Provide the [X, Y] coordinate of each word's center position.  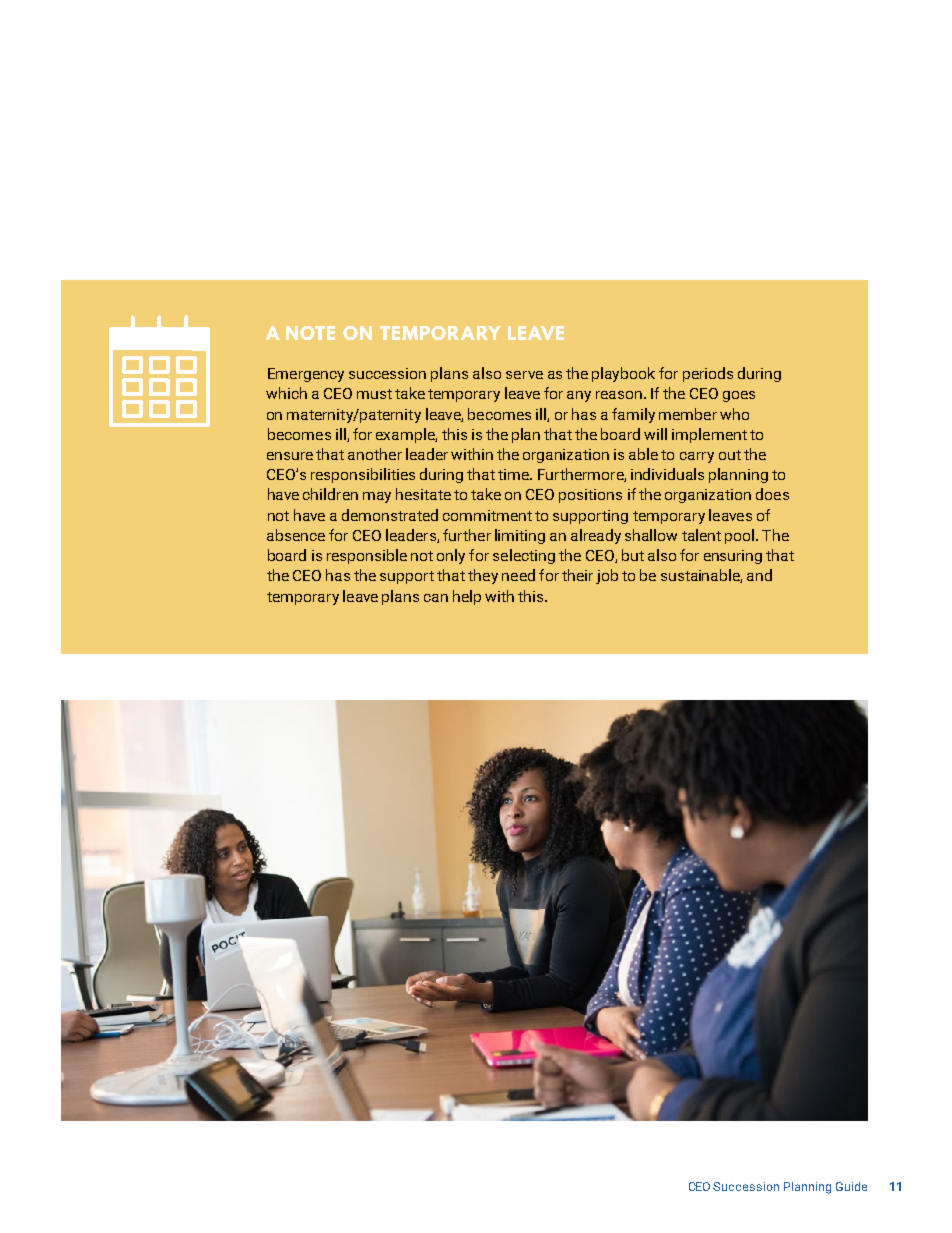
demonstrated [390, 515]
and [759, 575]
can [436, 598]
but [633, 555]
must [374, 394]
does [772, 494]
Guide [851, 1186]
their [577, 575]
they [483, 576]
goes [739, 396]
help [467, 597]
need [518, 575]
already [596, 536]
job [607, 576]
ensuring [733, 557]
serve [524, 375]
